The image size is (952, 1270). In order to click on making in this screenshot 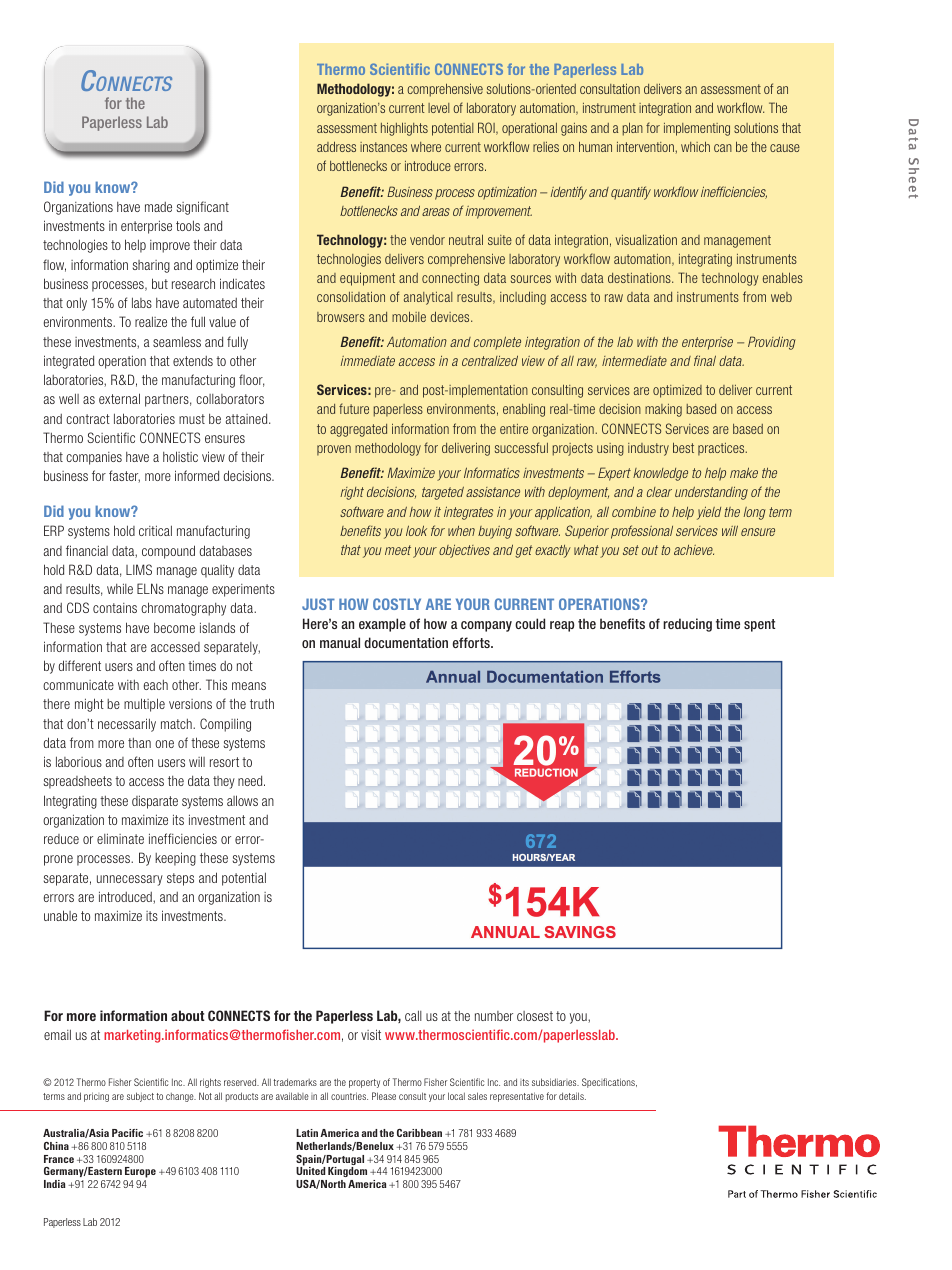, I will do `click(663, 410)`.
